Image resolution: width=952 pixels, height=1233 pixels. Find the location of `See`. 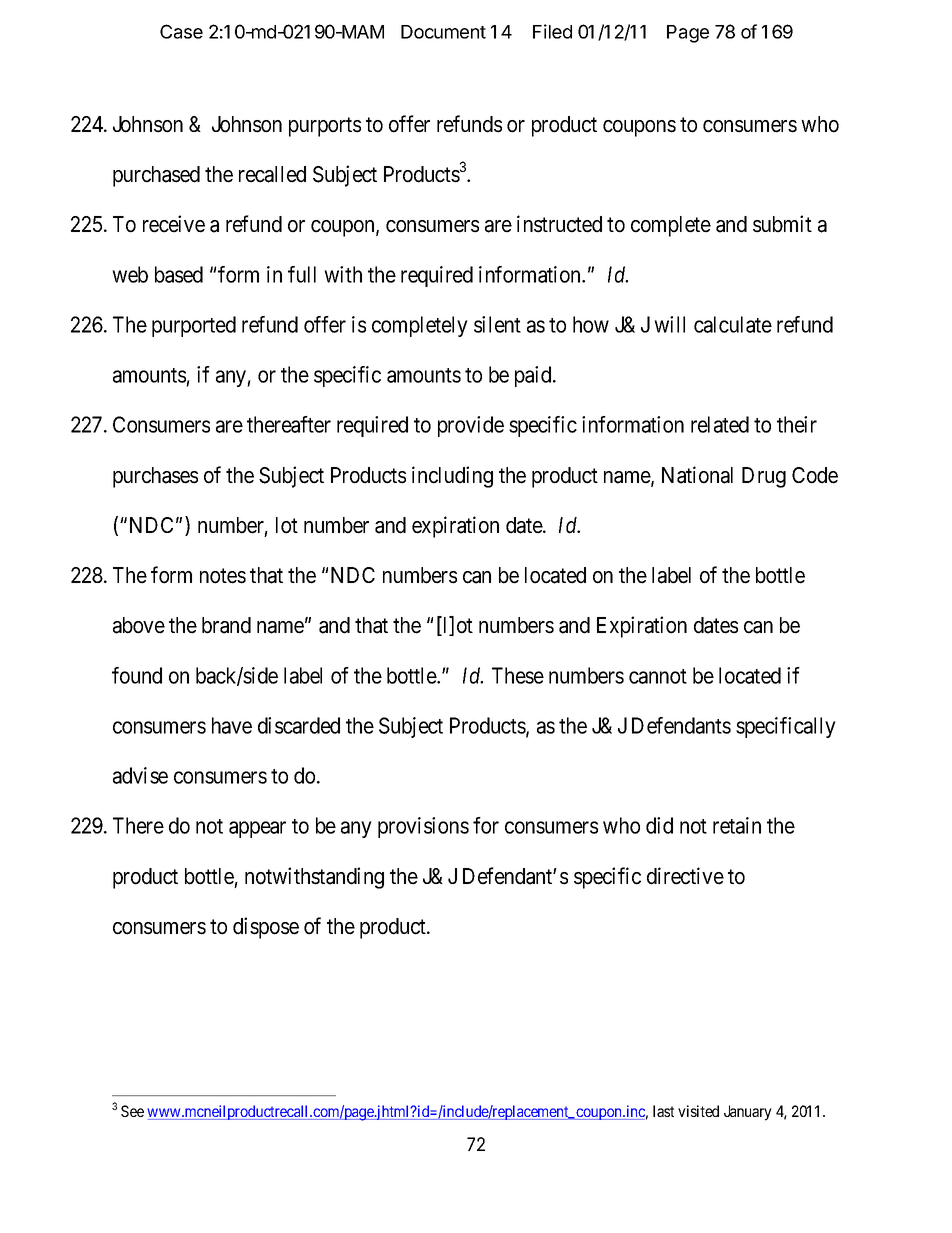

See is located at coordinates (132, 1111).
